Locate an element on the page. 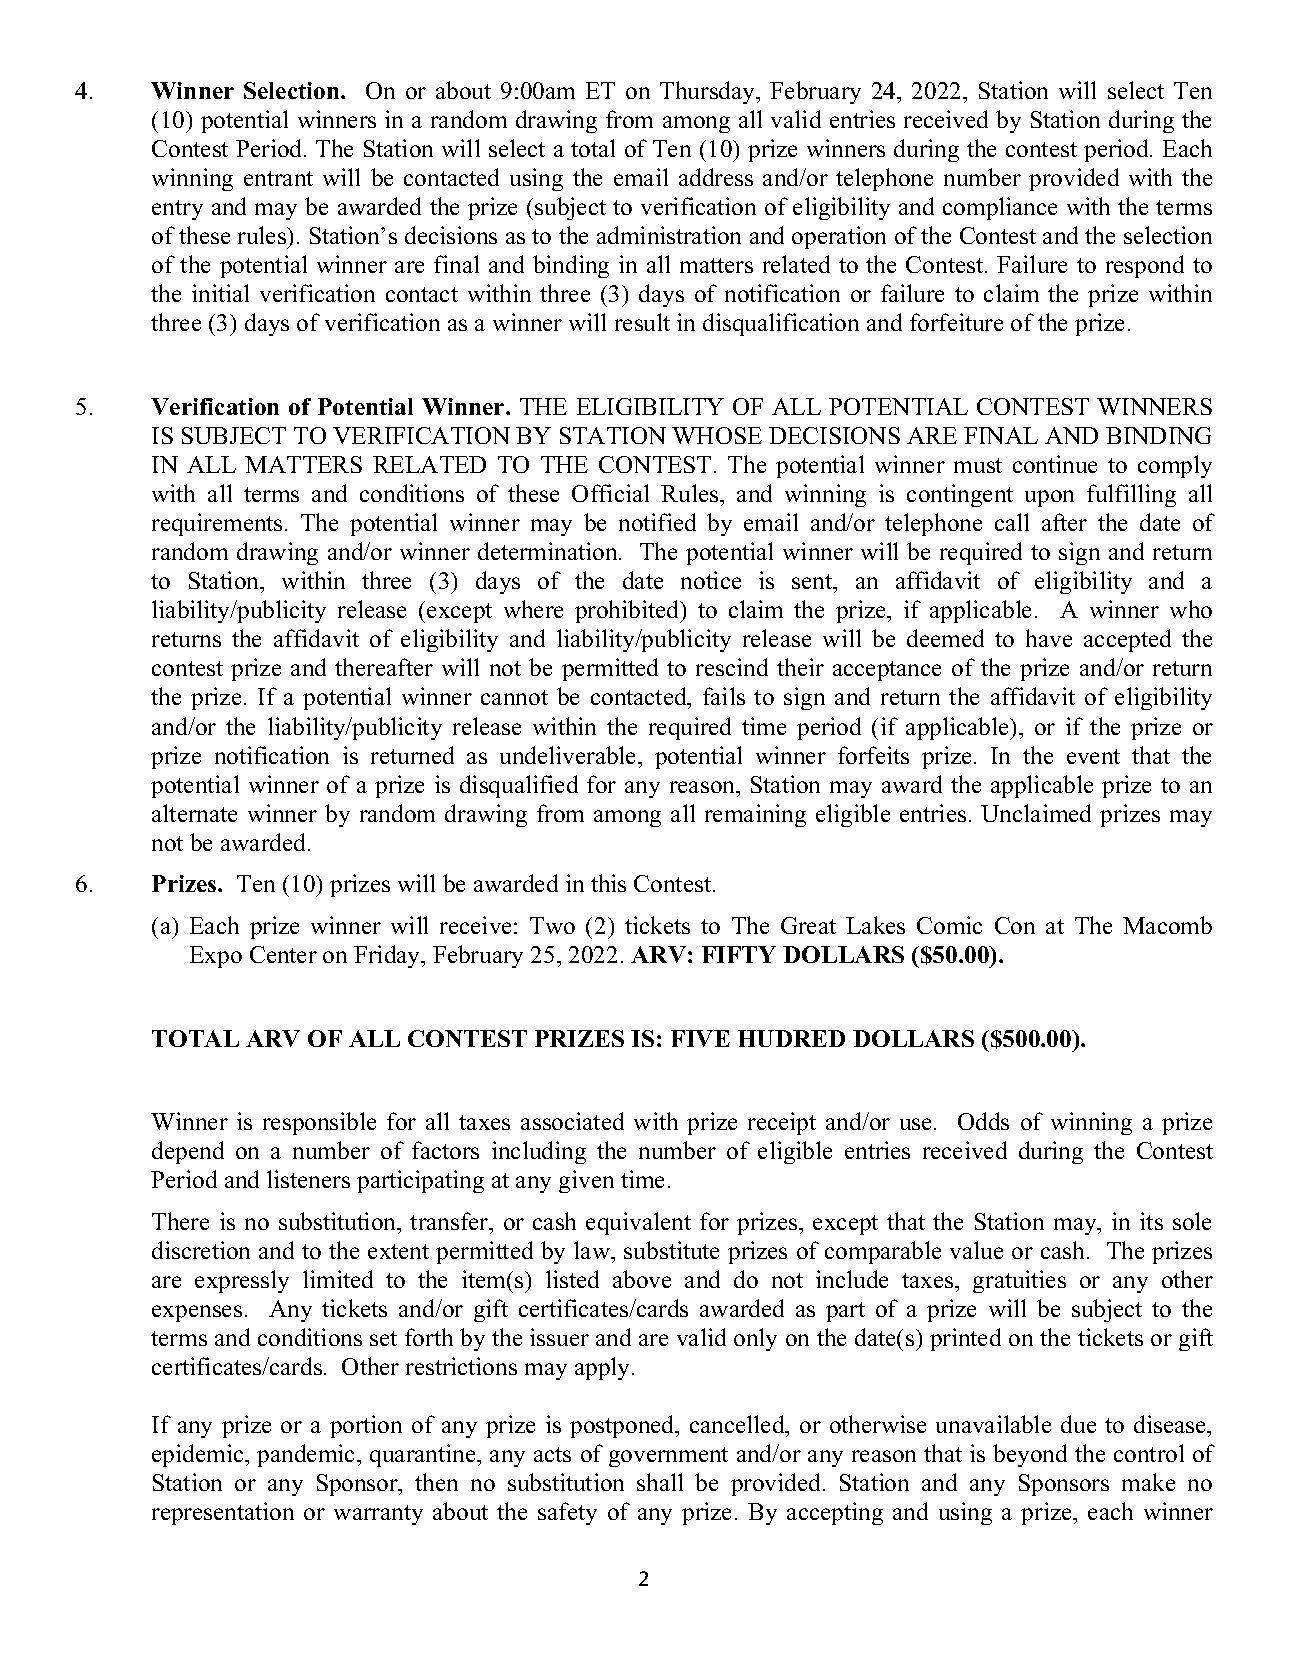  FIVE is located at coordinates (700, 1038).
